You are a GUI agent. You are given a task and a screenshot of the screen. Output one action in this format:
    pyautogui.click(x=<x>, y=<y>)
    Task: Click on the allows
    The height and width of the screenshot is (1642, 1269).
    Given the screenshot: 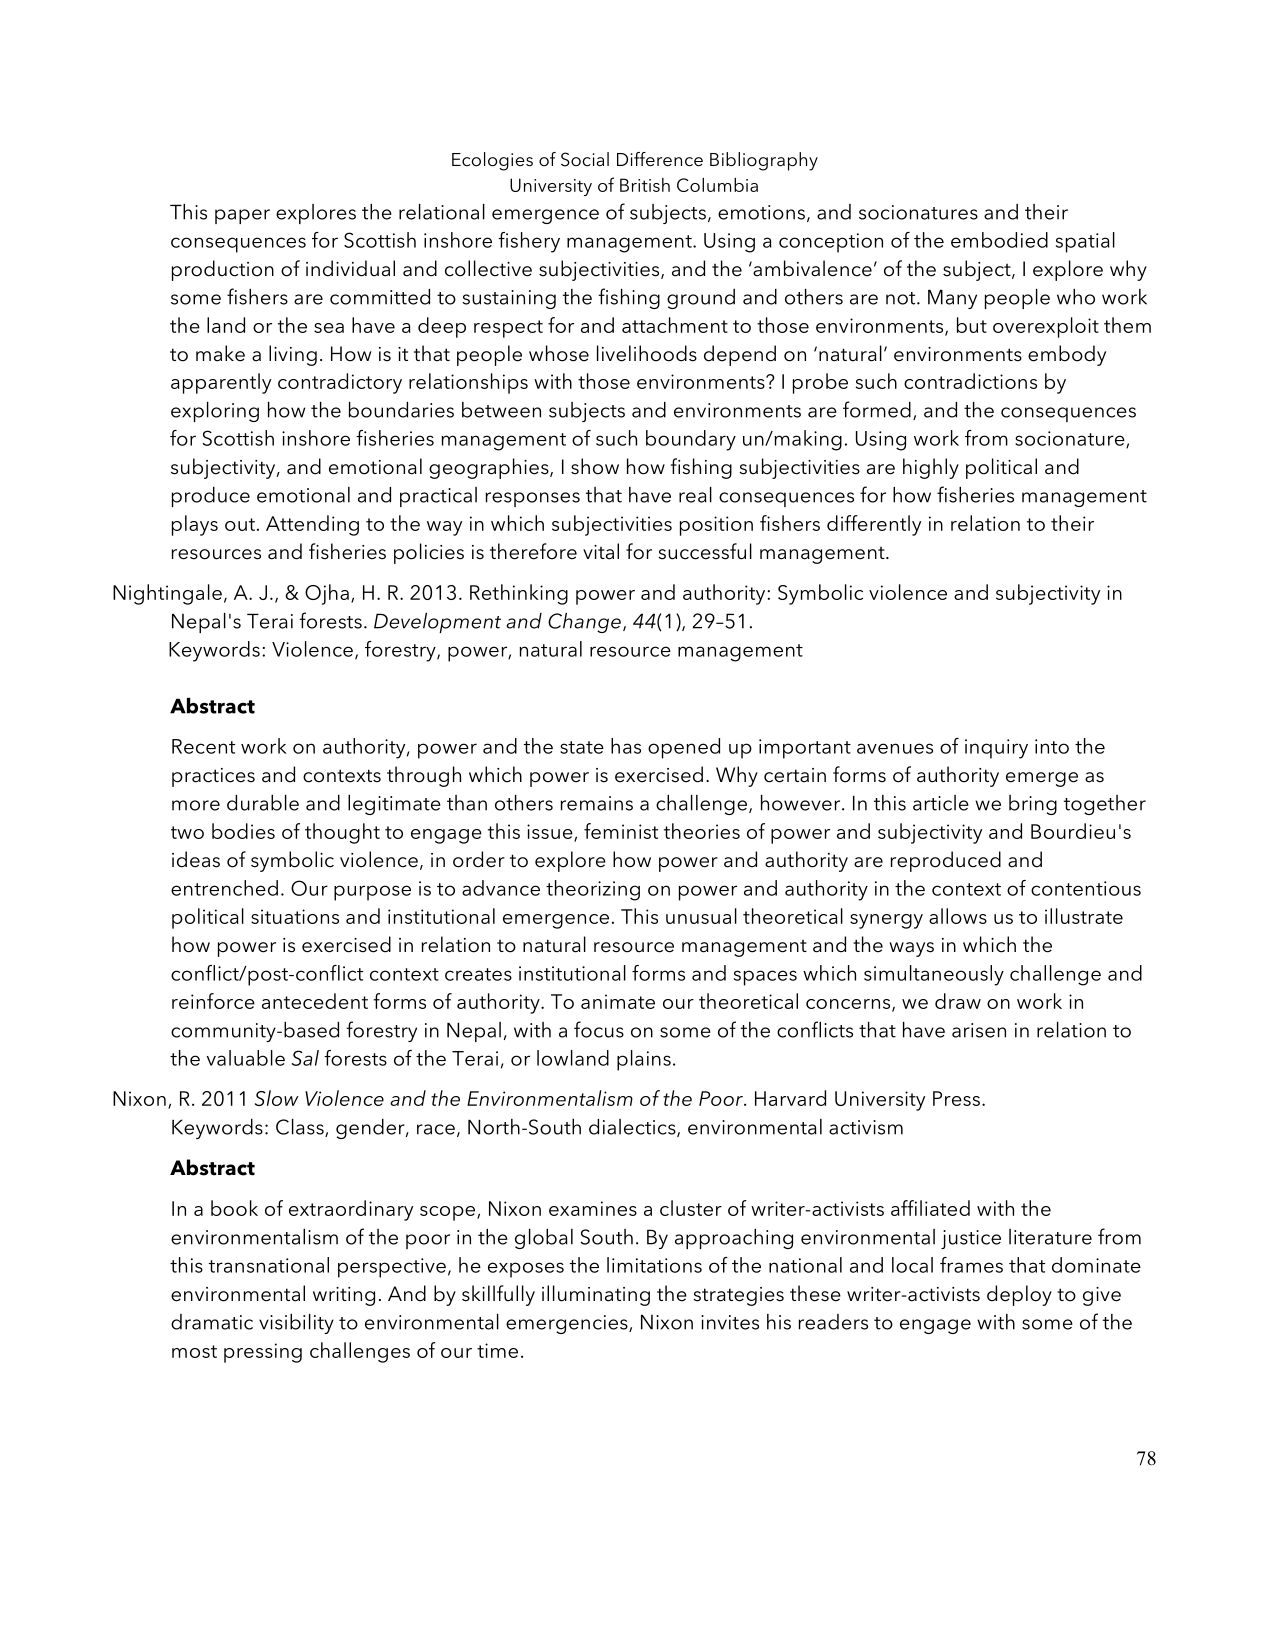 What is the action you would take?
    pyautogui.click(x=958, y=916)
